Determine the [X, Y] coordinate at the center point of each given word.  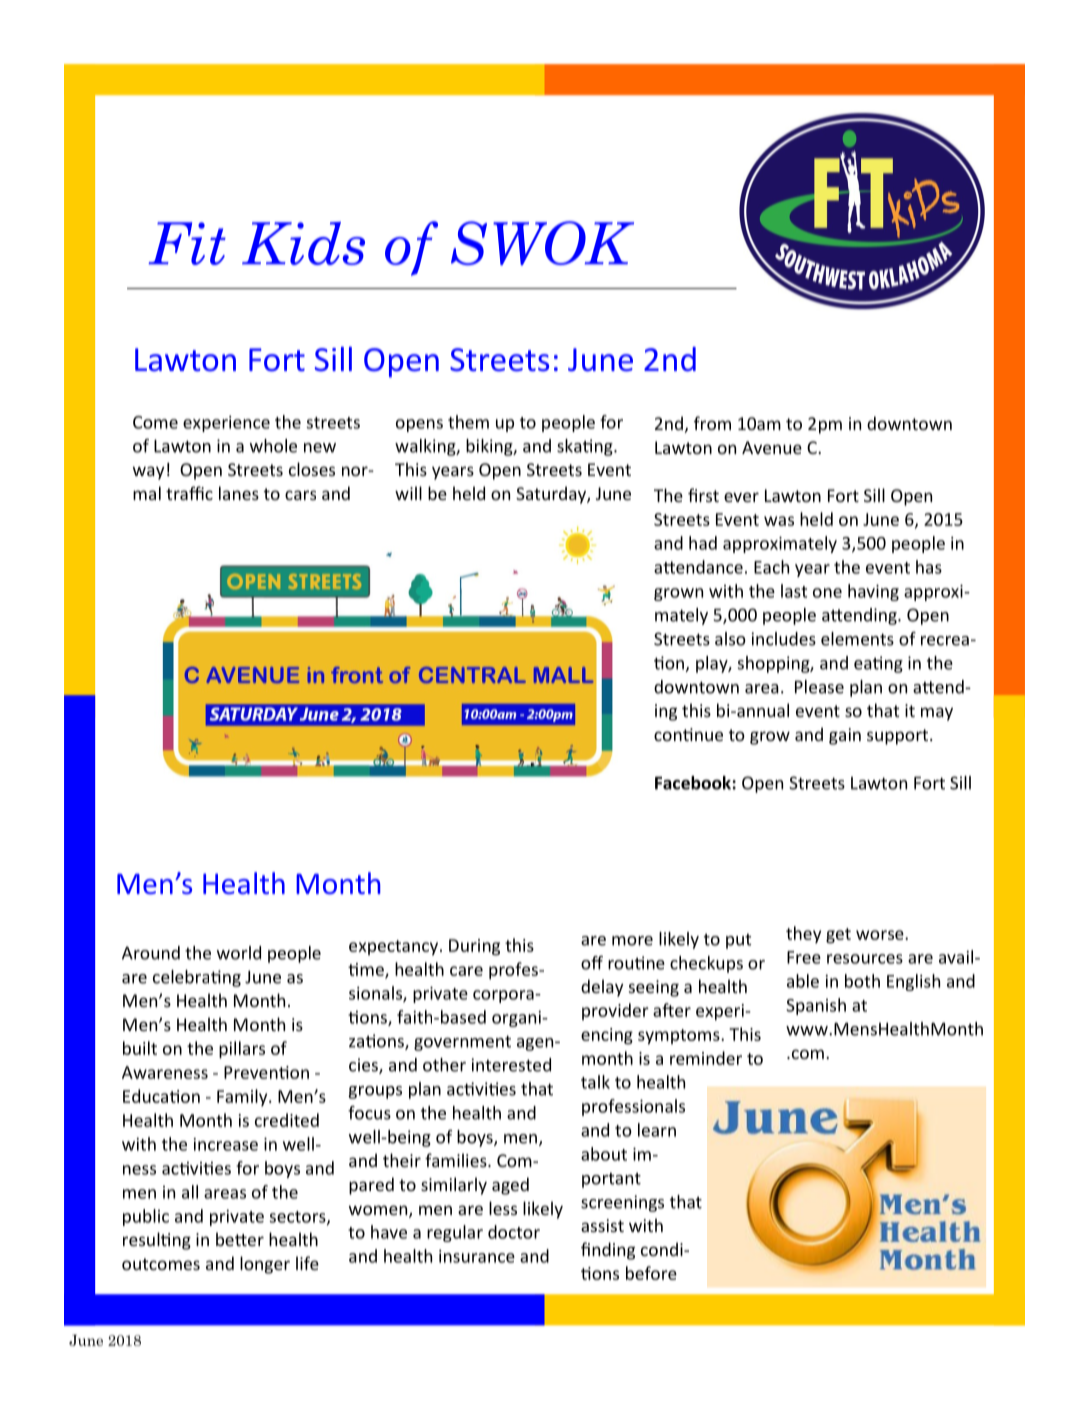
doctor [514, 1232]
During [474, 947]
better [240, 1239]
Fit [187, 243]
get [838, 936]
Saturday [552, 495]
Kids [303, 243]
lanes [239, 493]
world [239, 953]
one [827, 593]
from [712, 423]
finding [608, 1251]
